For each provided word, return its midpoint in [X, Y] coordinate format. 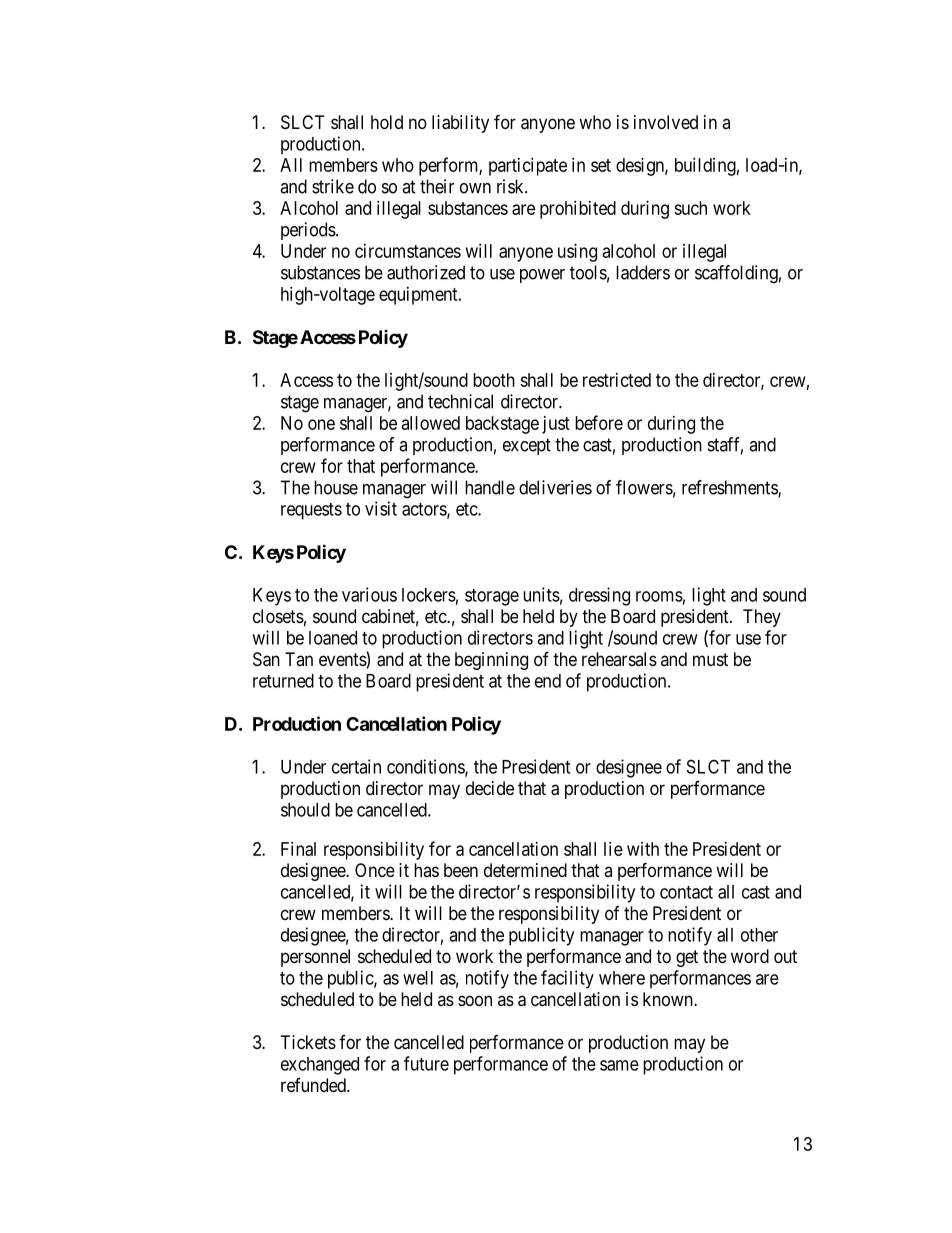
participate [528, 167]
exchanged [320, 1066]
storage [492, 597]
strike [333, 186]
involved [666, 122]
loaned [333, 638]
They [762, 618]
